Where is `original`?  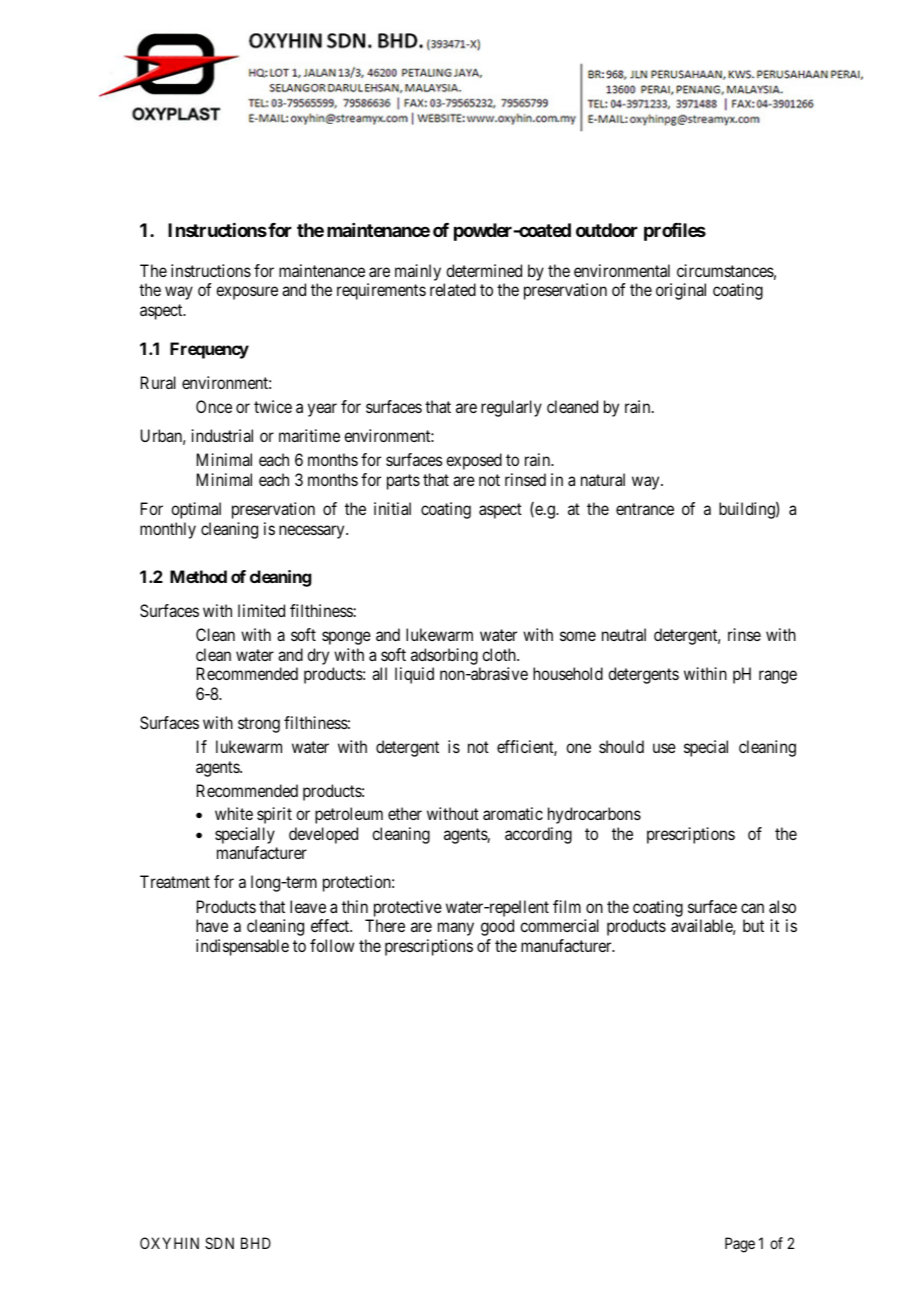 original is located at coordinates (681, 291).
